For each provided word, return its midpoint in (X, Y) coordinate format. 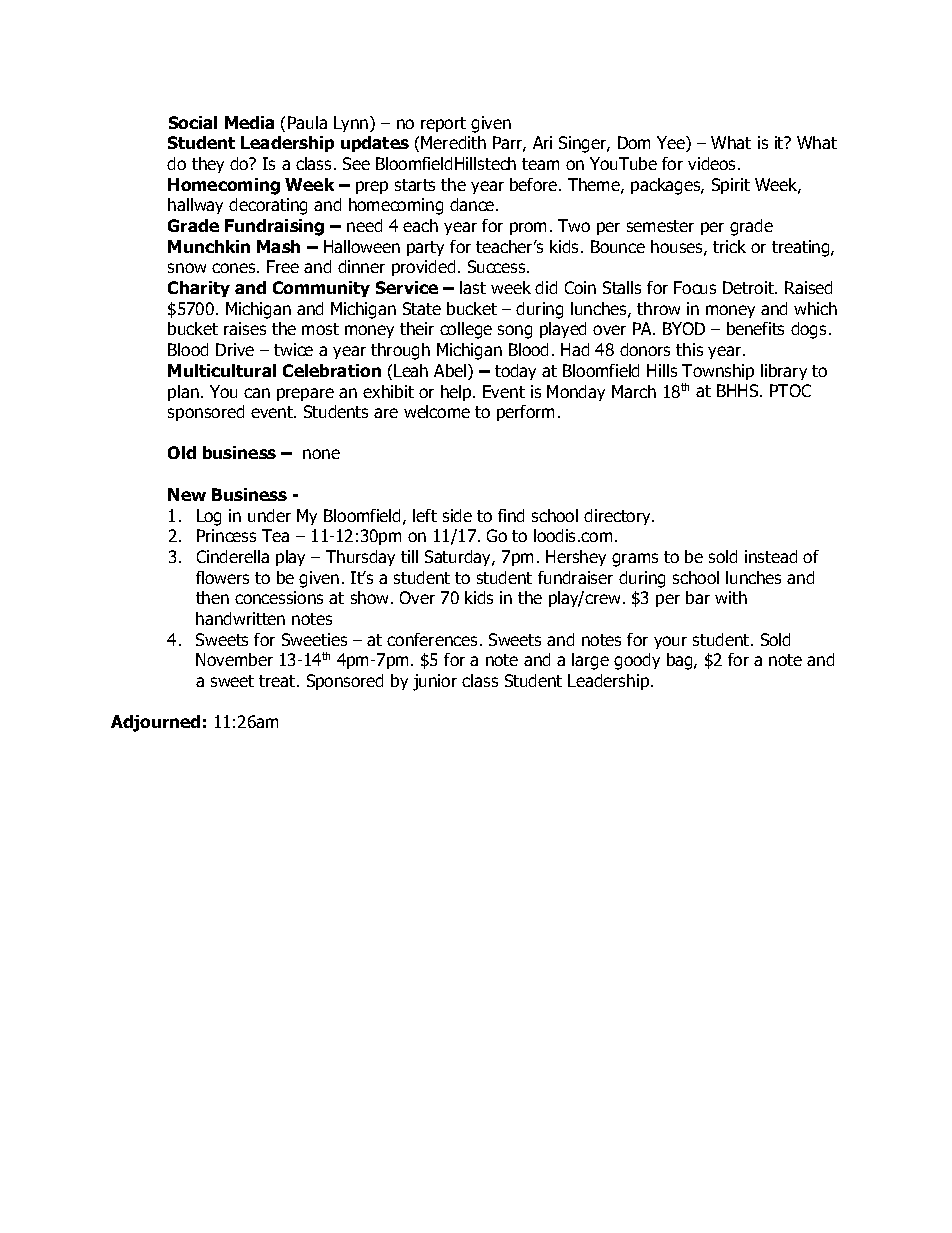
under (269, 515)
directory (618, 517)
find (511, 515)
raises (245, 328)
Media (249, 122)
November (234, 659)
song (515, 332)
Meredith (453, 142)
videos (713, 163)
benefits (755, 328)
